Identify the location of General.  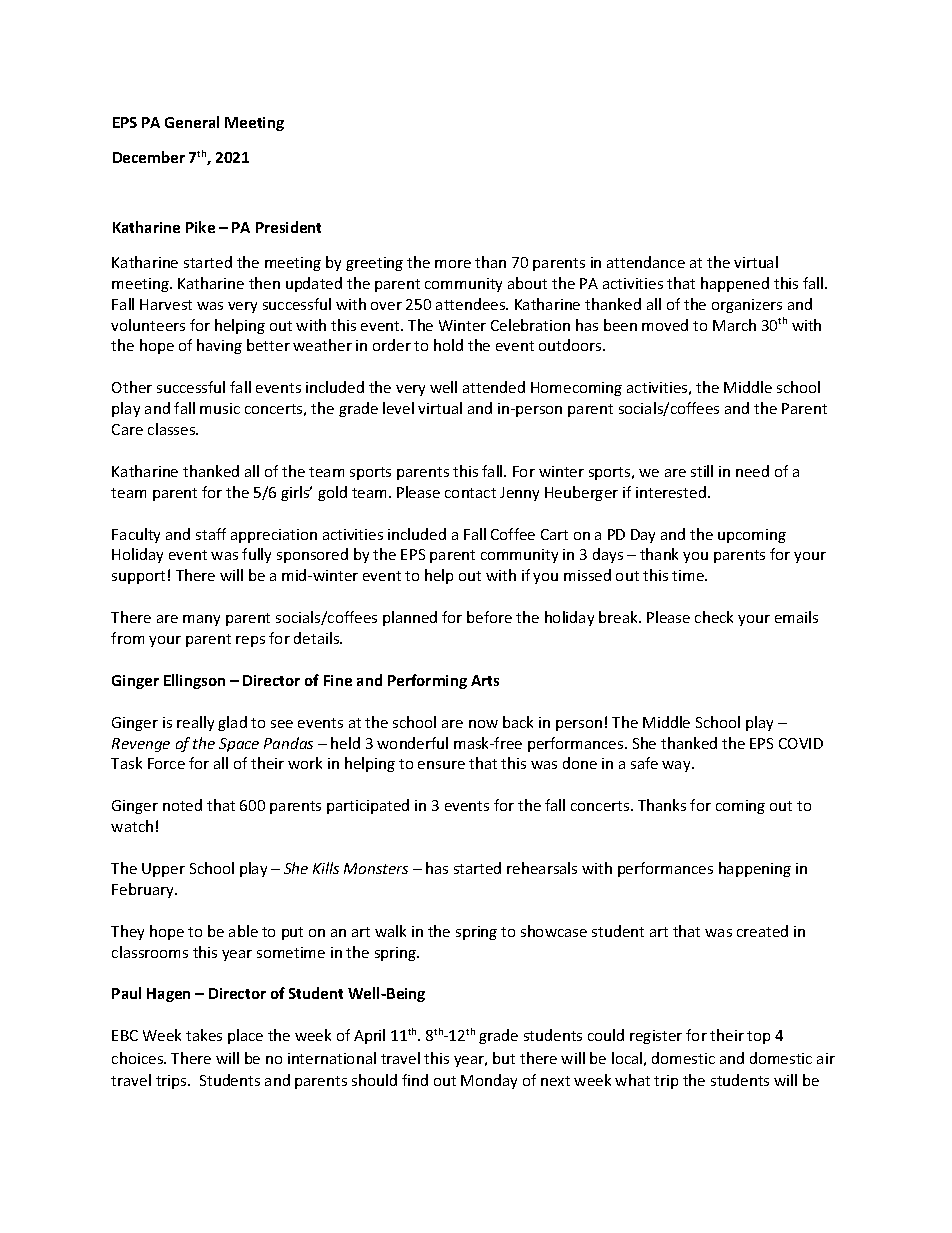
(192, 122).
